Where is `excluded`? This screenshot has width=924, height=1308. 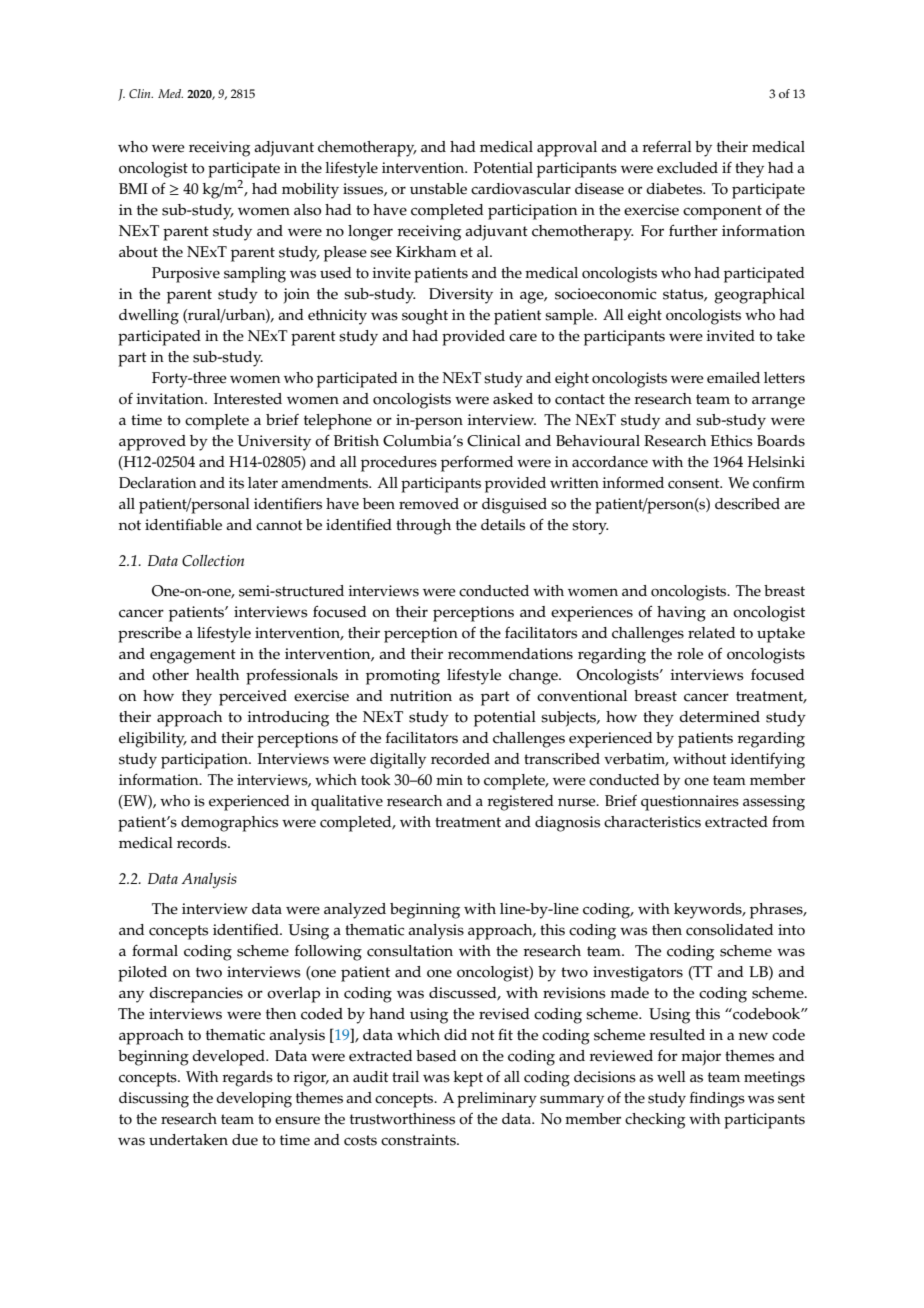 excluded is located at coordinates (687, 168).
